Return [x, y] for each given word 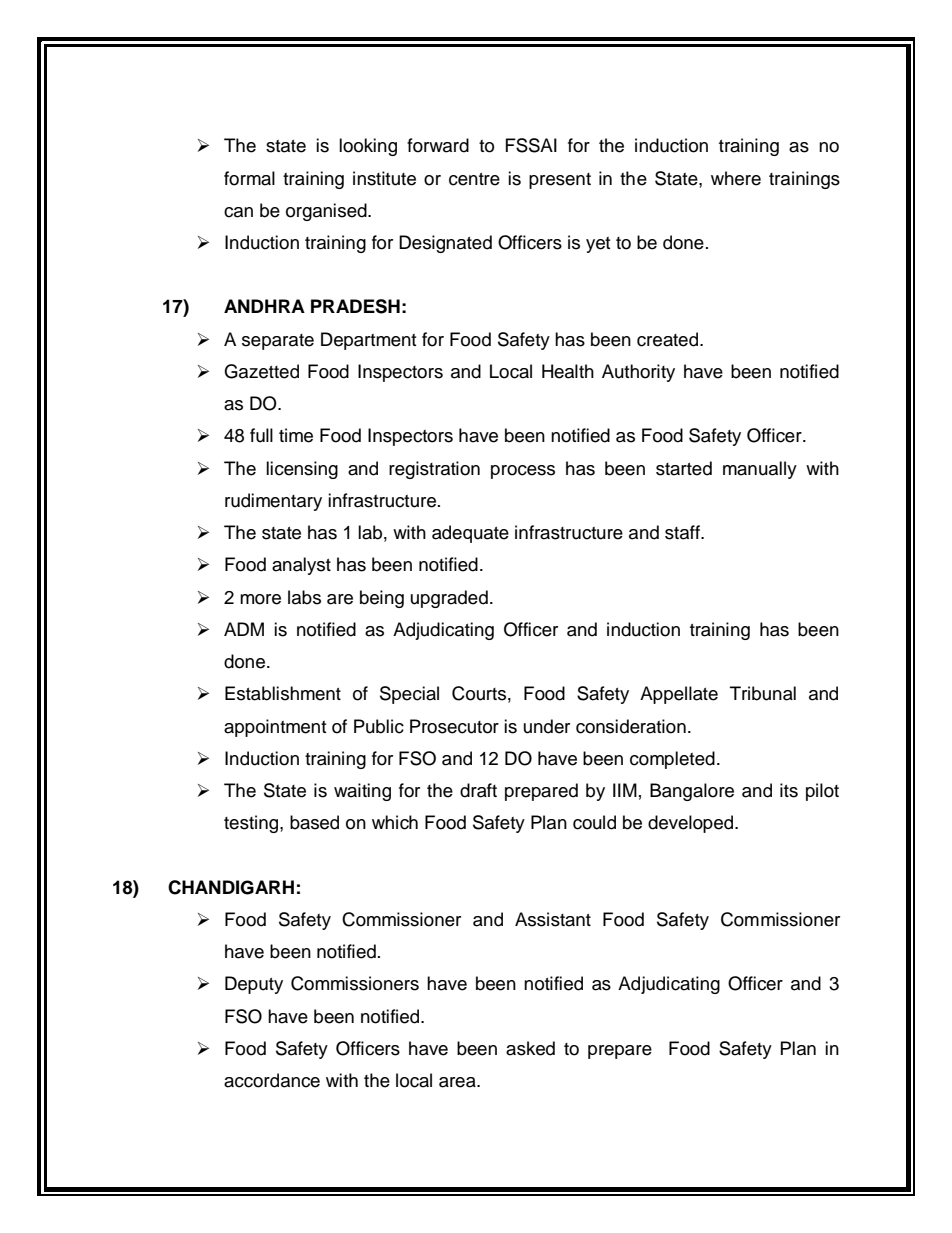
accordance [272, 1080]
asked [530, 1048]
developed [692, 824]
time [296, 435]
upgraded [449, 599]
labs [304, 597]
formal [249, 178]
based [314, 822]
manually [760, 470]
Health [568, 371]
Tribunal [763, 693]
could [594, 822]
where [736, 178]
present [560, 181]
